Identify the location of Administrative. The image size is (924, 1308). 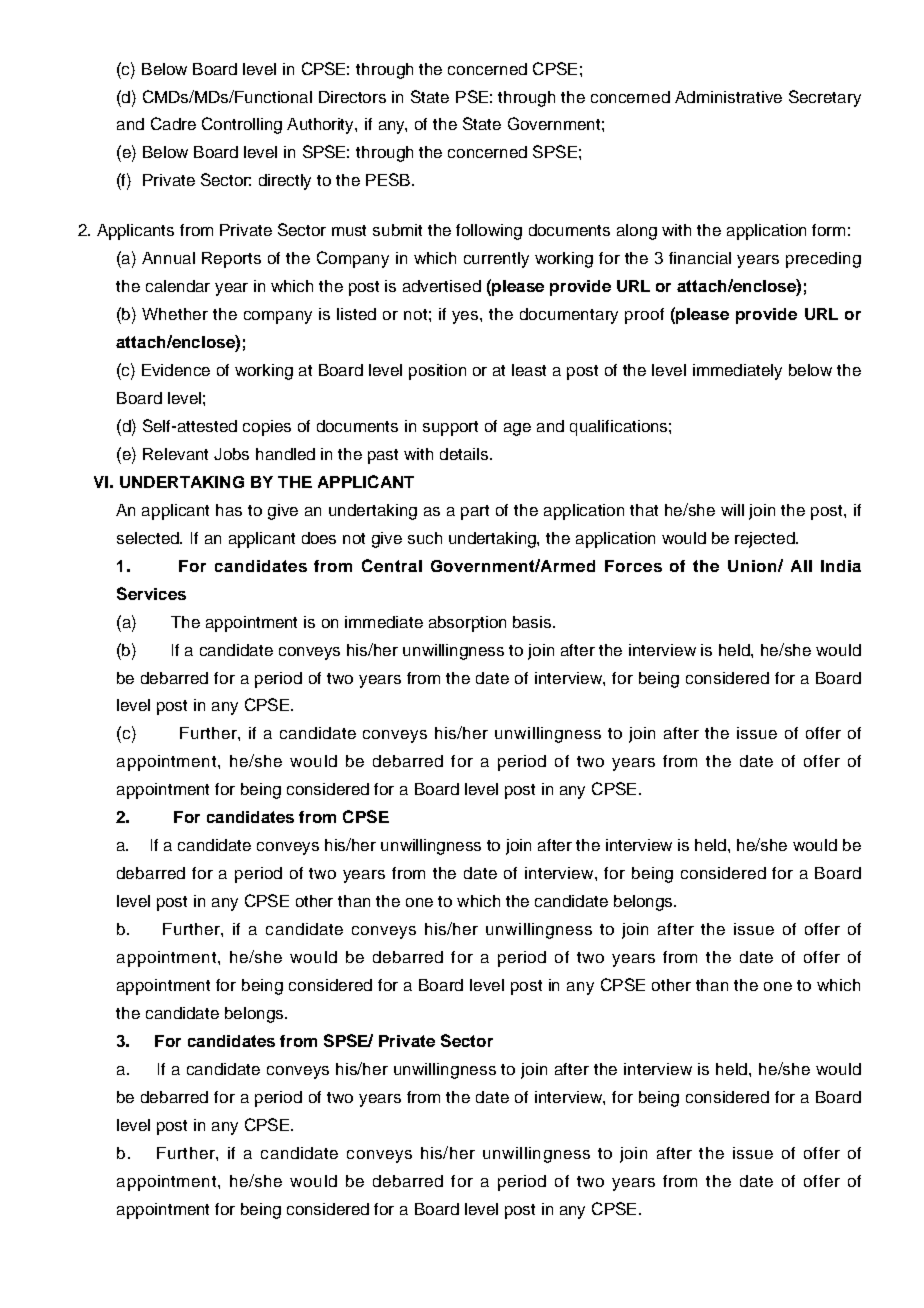
(728, 97).
